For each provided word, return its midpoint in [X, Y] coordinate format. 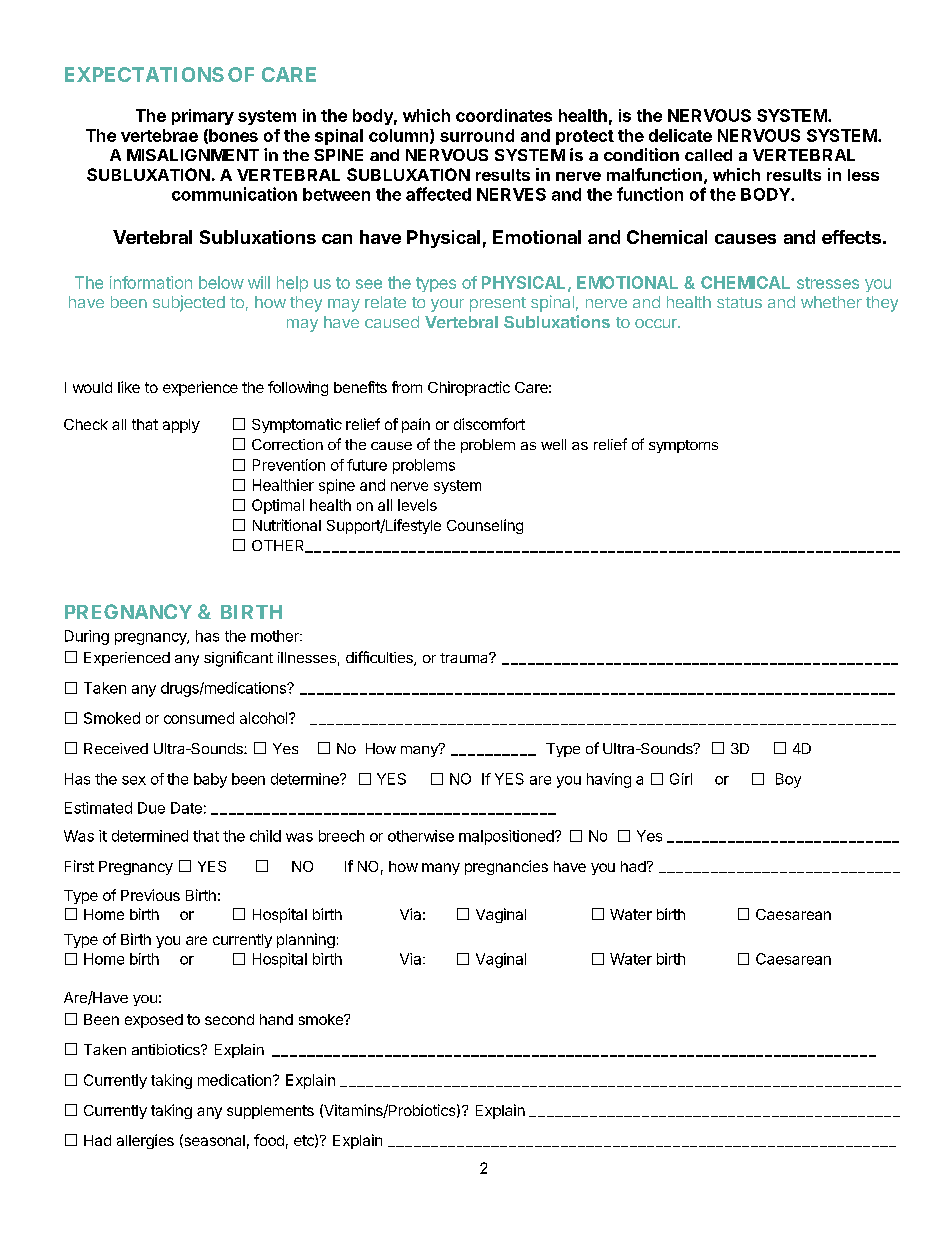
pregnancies [506, 867]
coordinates [504, 115]
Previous [150, 895]
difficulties [380, 658]
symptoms [683, 446]
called [708, 155]
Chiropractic [469, 388]
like [129, 387]
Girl [681, 779]
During [87, 637]
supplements [270, 1112]
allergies [145, 1141]
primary [203, 117]
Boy [788, 780]
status [739, 302]
